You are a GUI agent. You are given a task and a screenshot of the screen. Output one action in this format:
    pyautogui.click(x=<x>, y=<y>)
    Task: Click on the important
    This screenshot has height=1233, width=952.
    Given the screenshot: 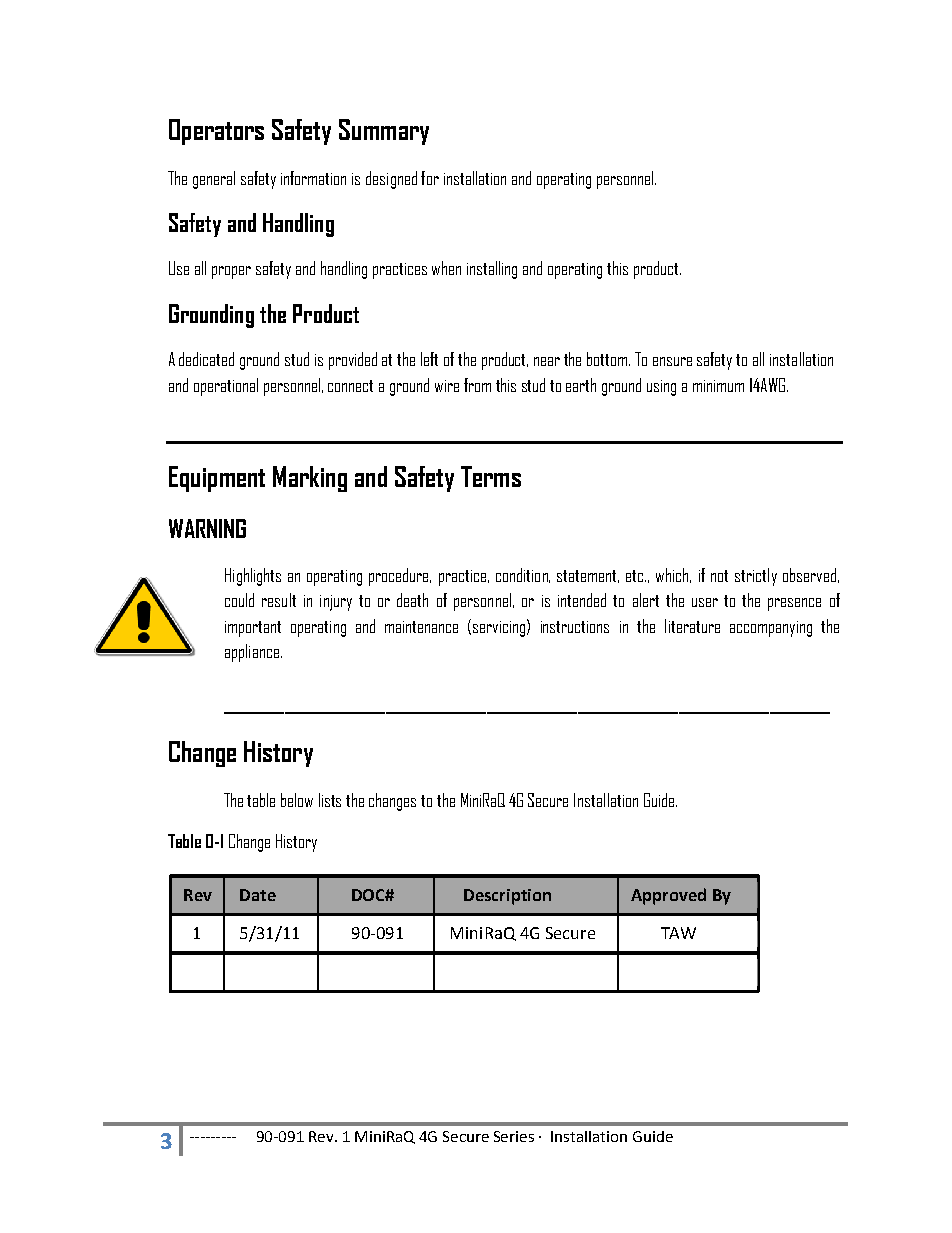 What is the action you would take?
    pyautogui.click(x=253, y=629)
